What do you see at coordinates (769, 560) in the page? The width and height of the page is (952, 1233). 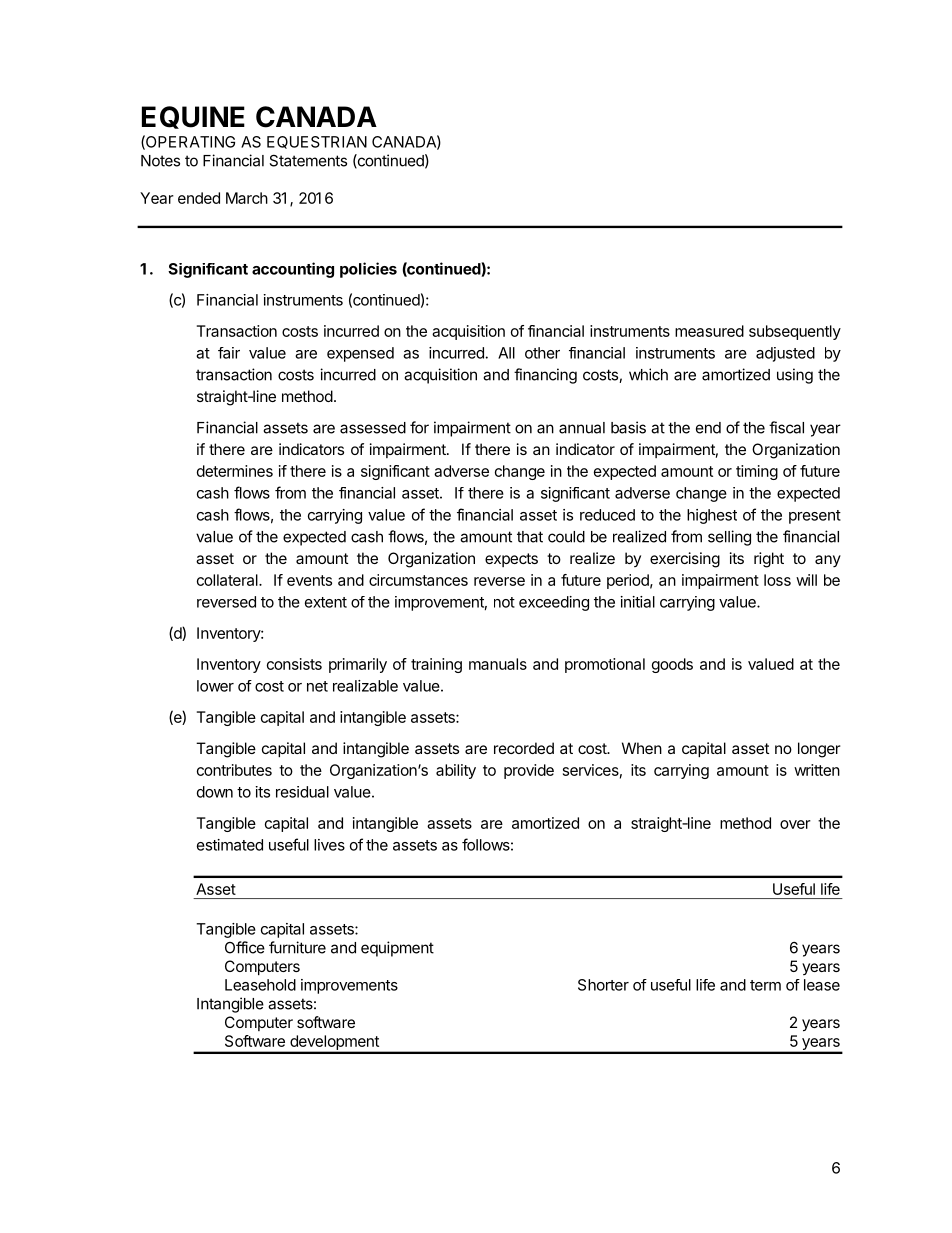 I see `right` at bounding box center [769, 560].
